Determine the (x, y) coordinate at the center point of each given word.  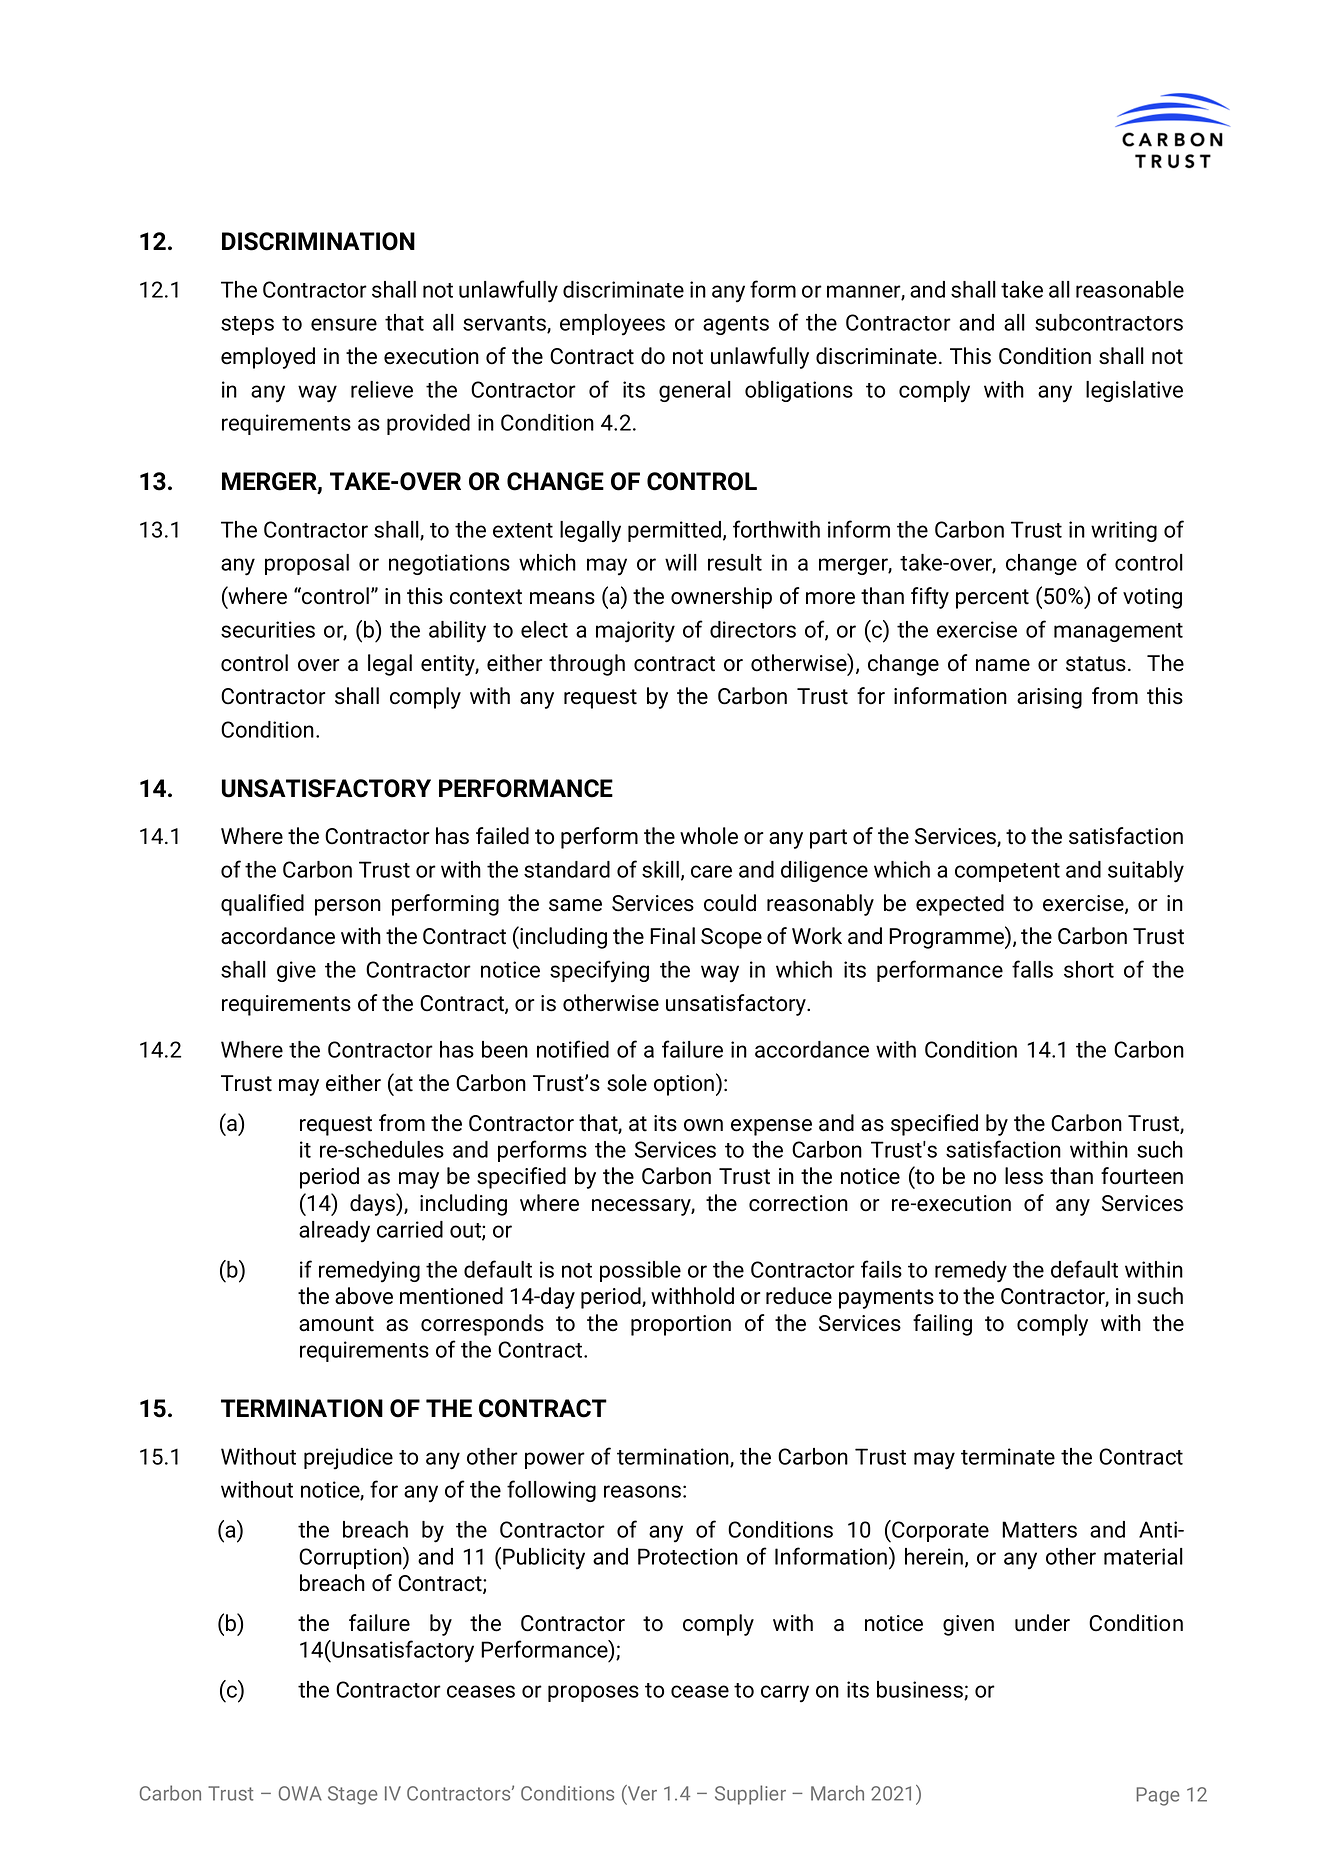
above (364, 1296)
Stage (353, 1795)
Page (1158, 1796)
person (348, 907)
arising (1049, 698)
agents (736, 325)
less (1024, 1176)
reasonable (1130, 289)
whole (709, 836)
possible (640, 1271)
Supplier (750, 1795)
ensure (344, 324)
